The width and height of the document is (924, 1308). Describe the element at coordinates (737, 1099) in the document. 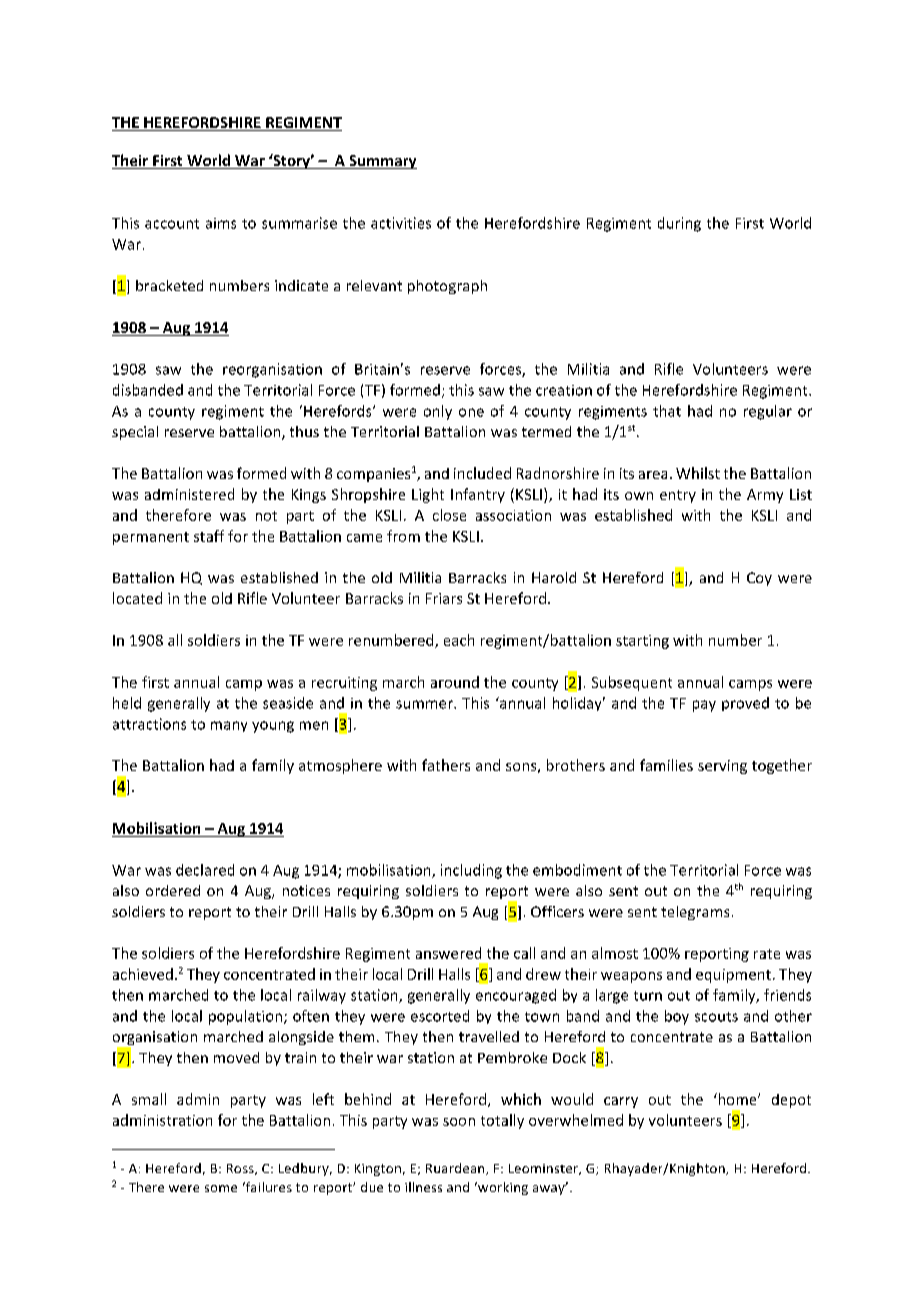

I see `home` at that location.
